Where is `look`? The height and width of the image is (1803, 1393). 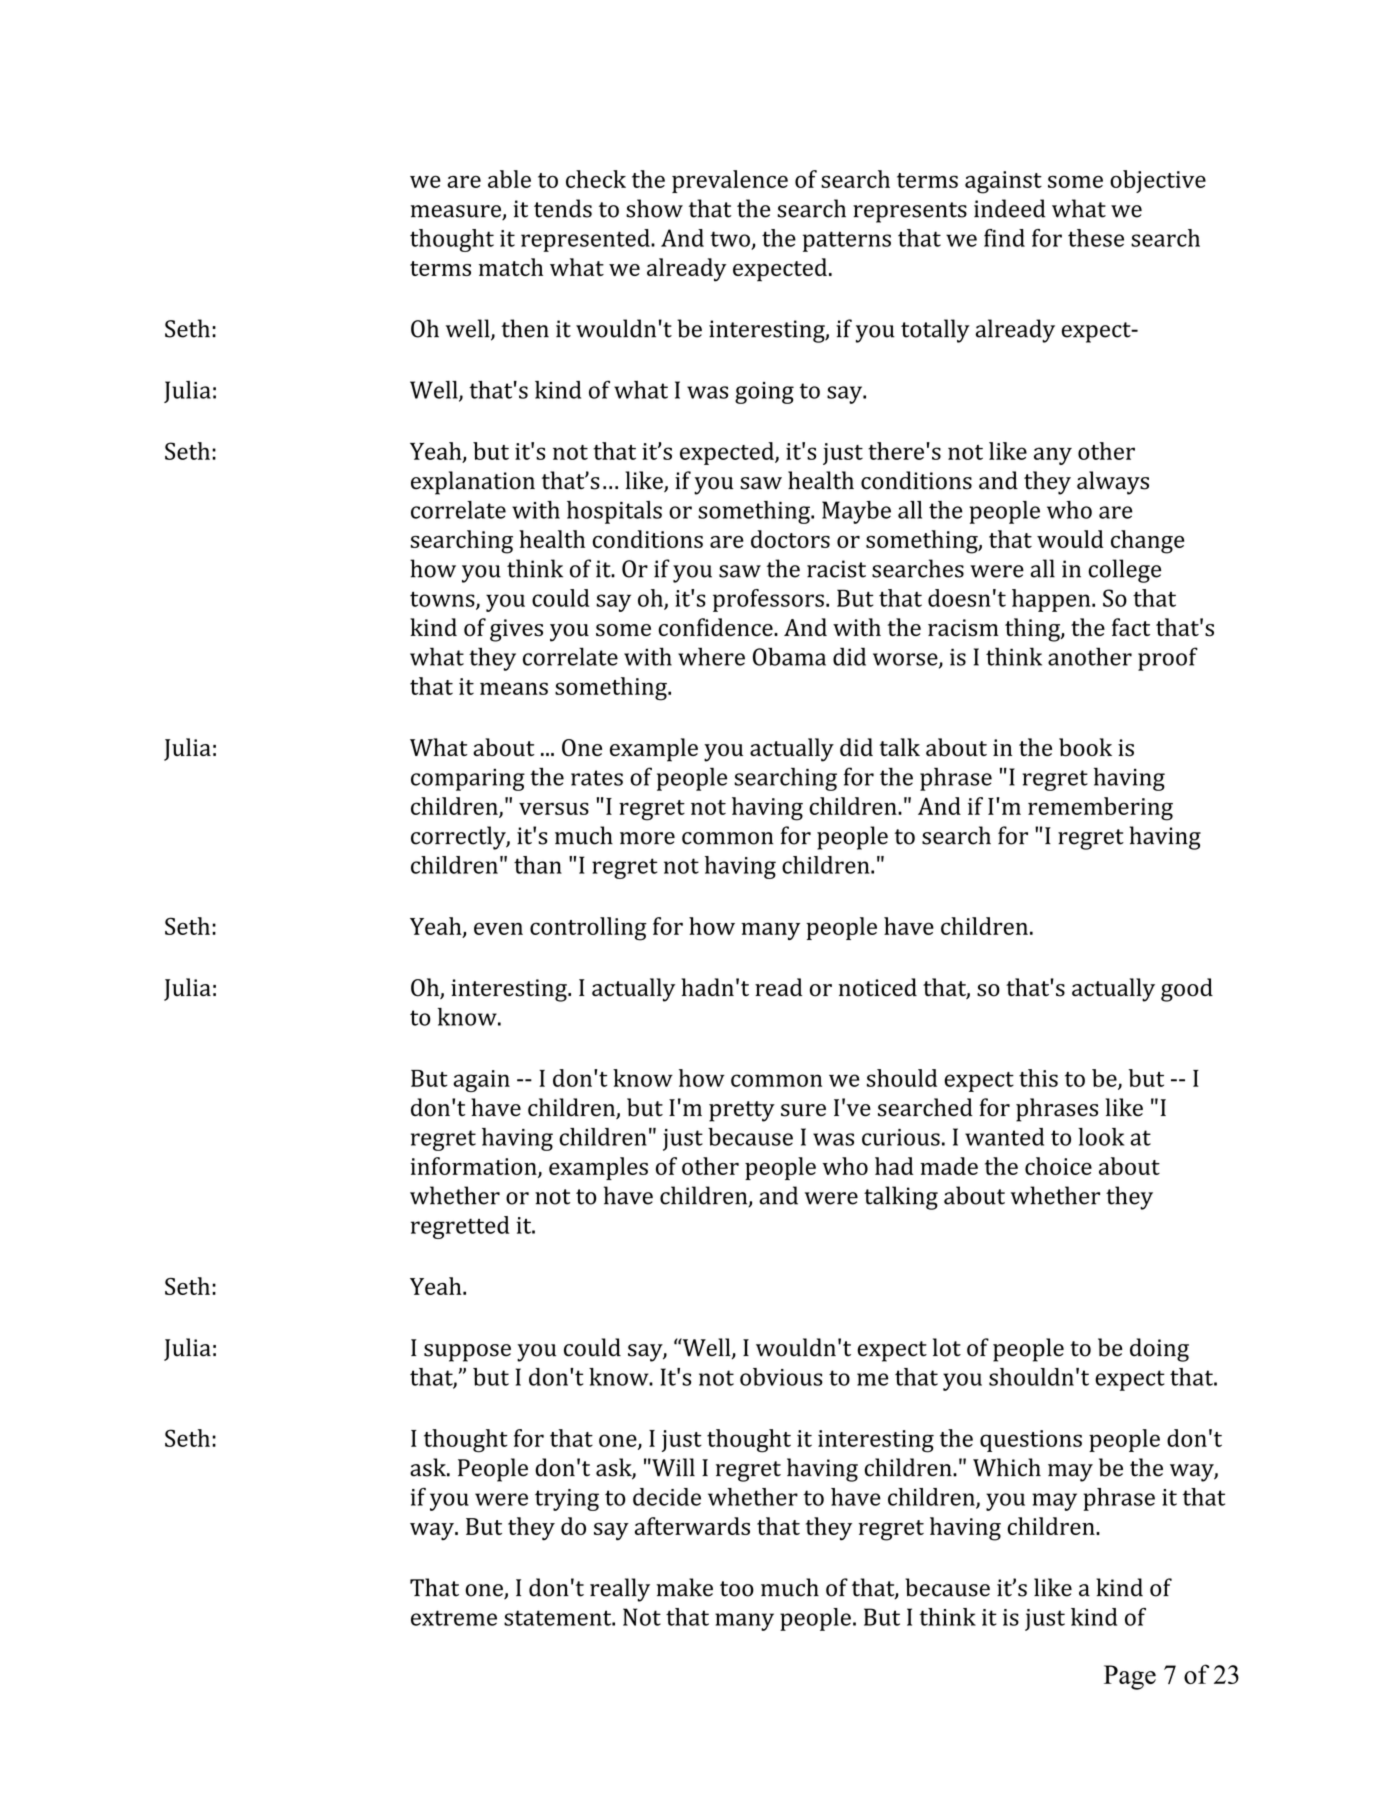 look is located at coordinates (1101, 1137).
